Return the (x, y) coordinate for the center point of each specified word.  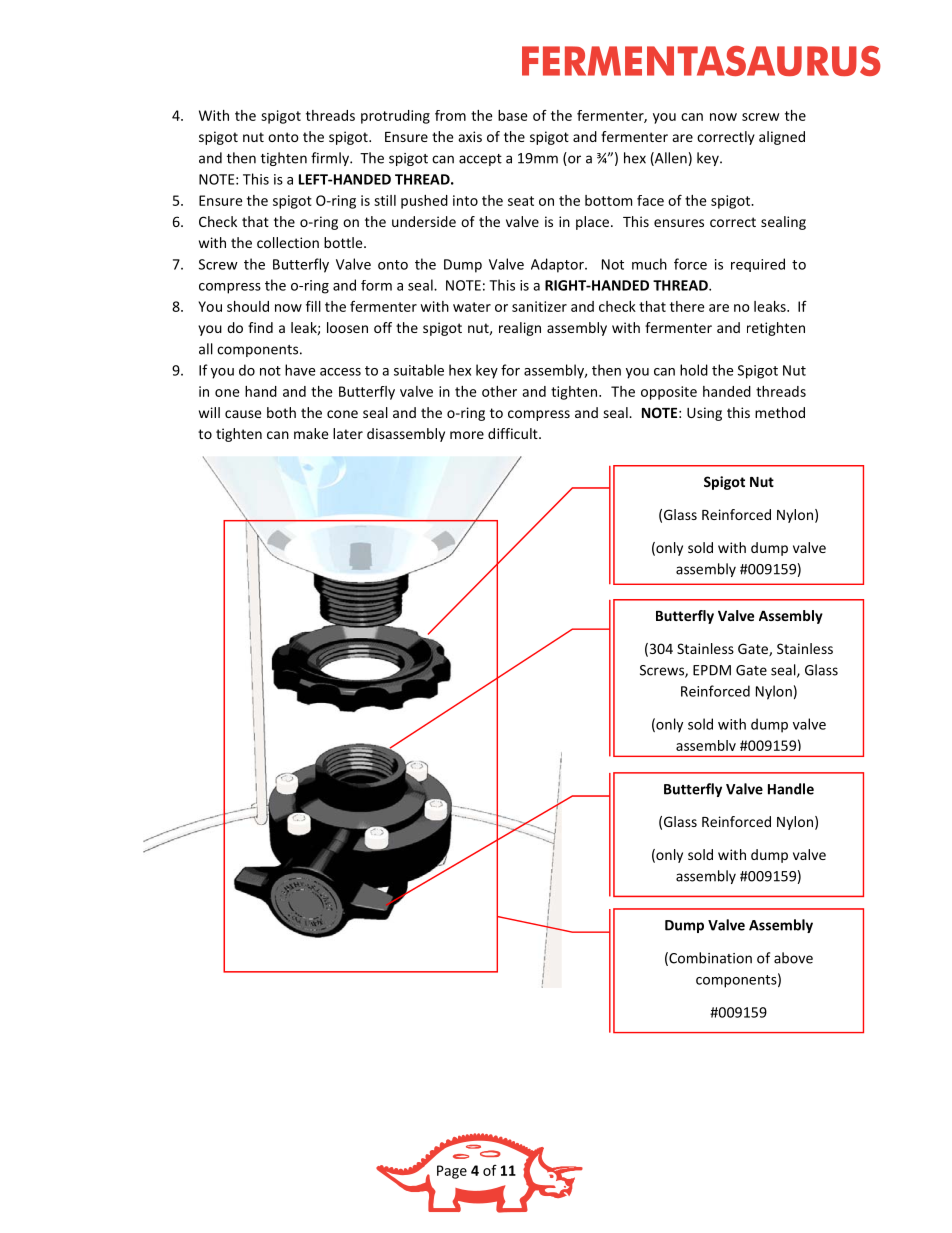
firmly (331, 159)
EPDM (712, 670)
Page (452, 1172)
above (793, 958)
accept (480, 160)
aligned (782, 138)
